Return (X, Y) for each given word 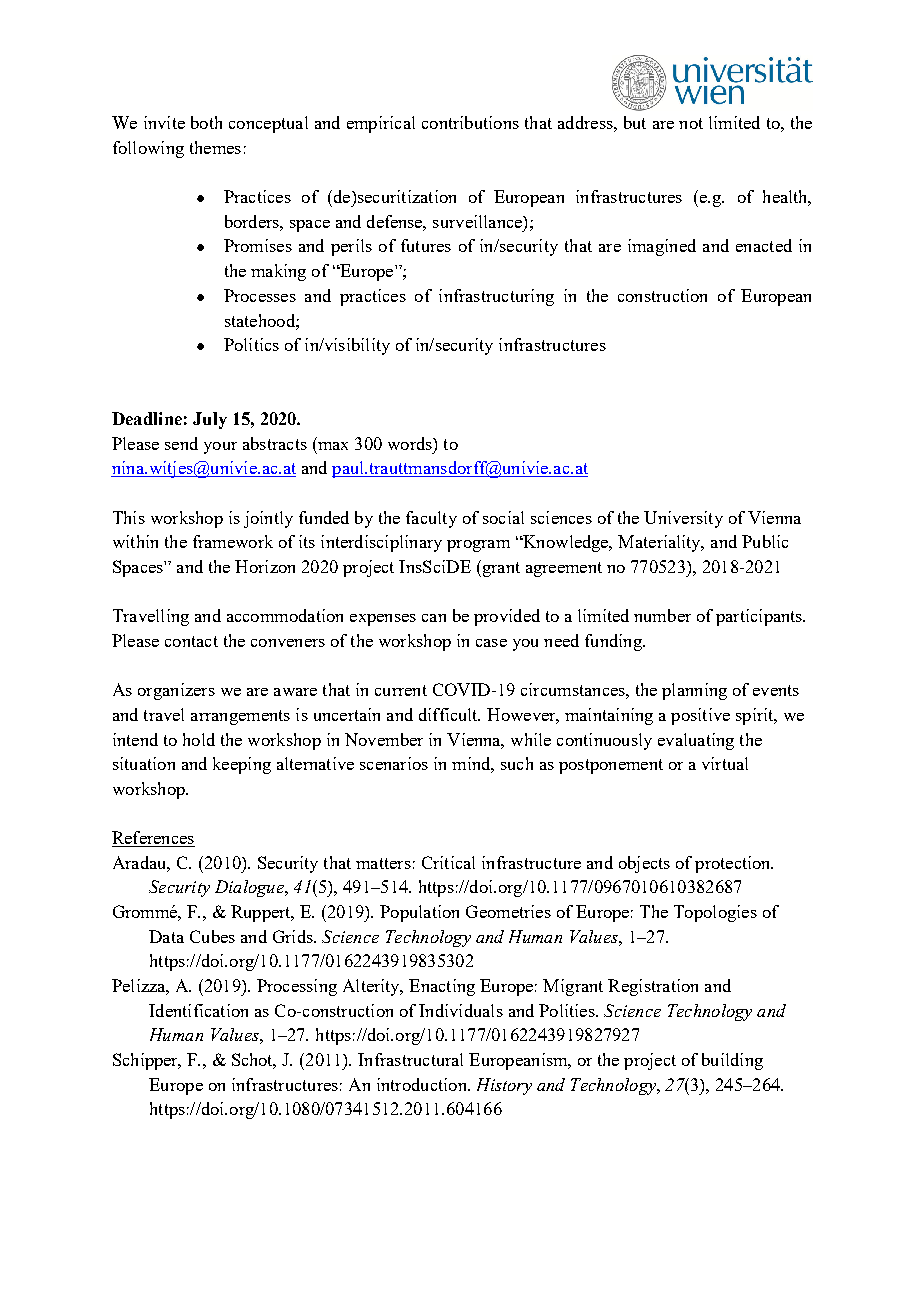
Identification (198, 1010)
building (732, 1061)
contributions (470, 122)
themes (215, 147)
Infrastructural (410, 1059)
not (691, 123)
